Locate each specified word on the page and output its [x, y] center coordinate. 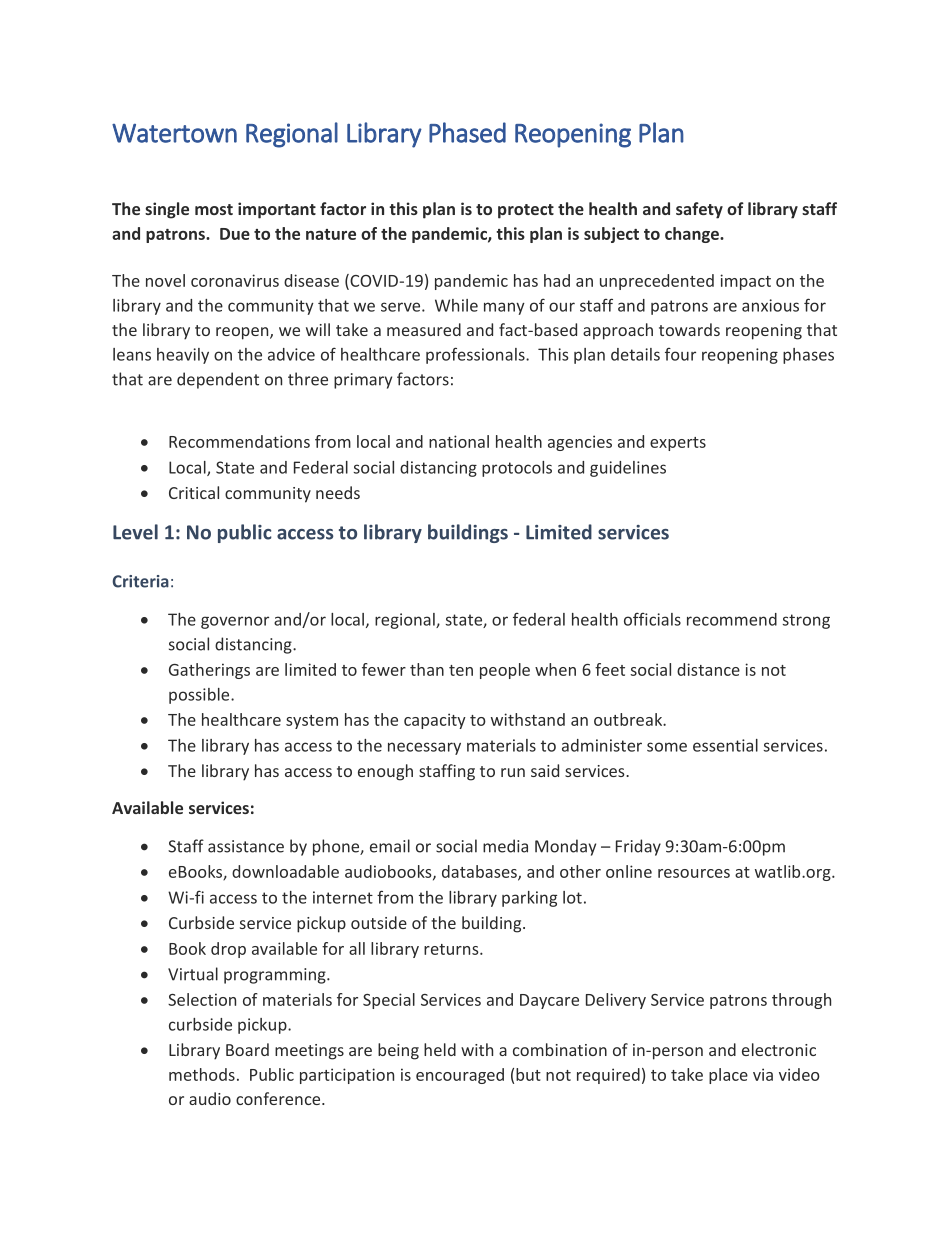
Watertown [174, 133]
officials [652, 619]
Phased [467, 132]
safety [699, 210]
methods [202, 1074]
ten [461, 670]
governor [235, 622]
